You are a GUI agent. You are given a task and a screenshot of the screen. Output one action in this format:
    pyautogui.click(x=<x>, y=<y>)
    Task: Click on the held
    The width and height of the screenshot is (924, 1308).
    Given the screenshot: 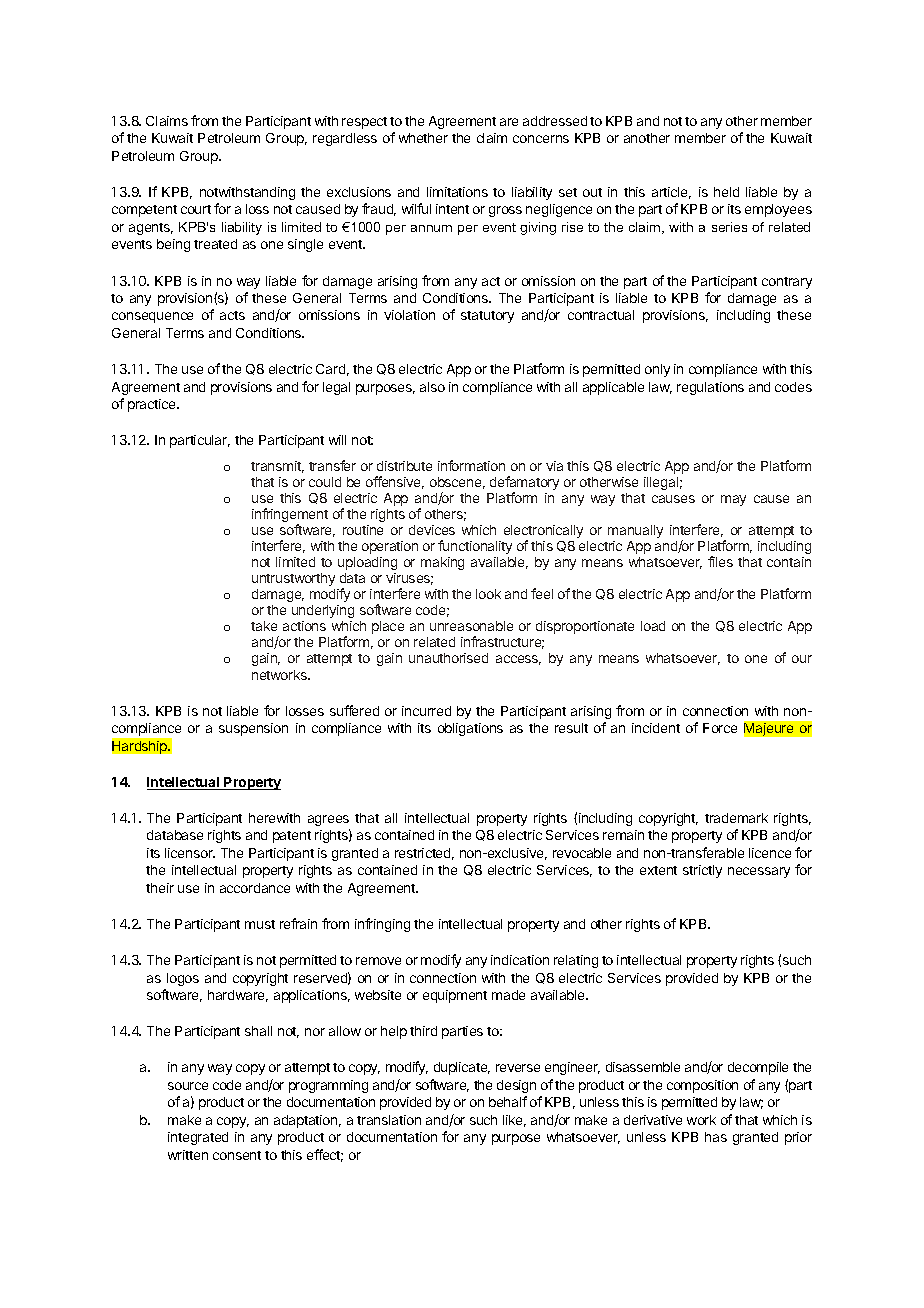 What is the action you would take?
    pyautogui.click(x=726, y=192)
